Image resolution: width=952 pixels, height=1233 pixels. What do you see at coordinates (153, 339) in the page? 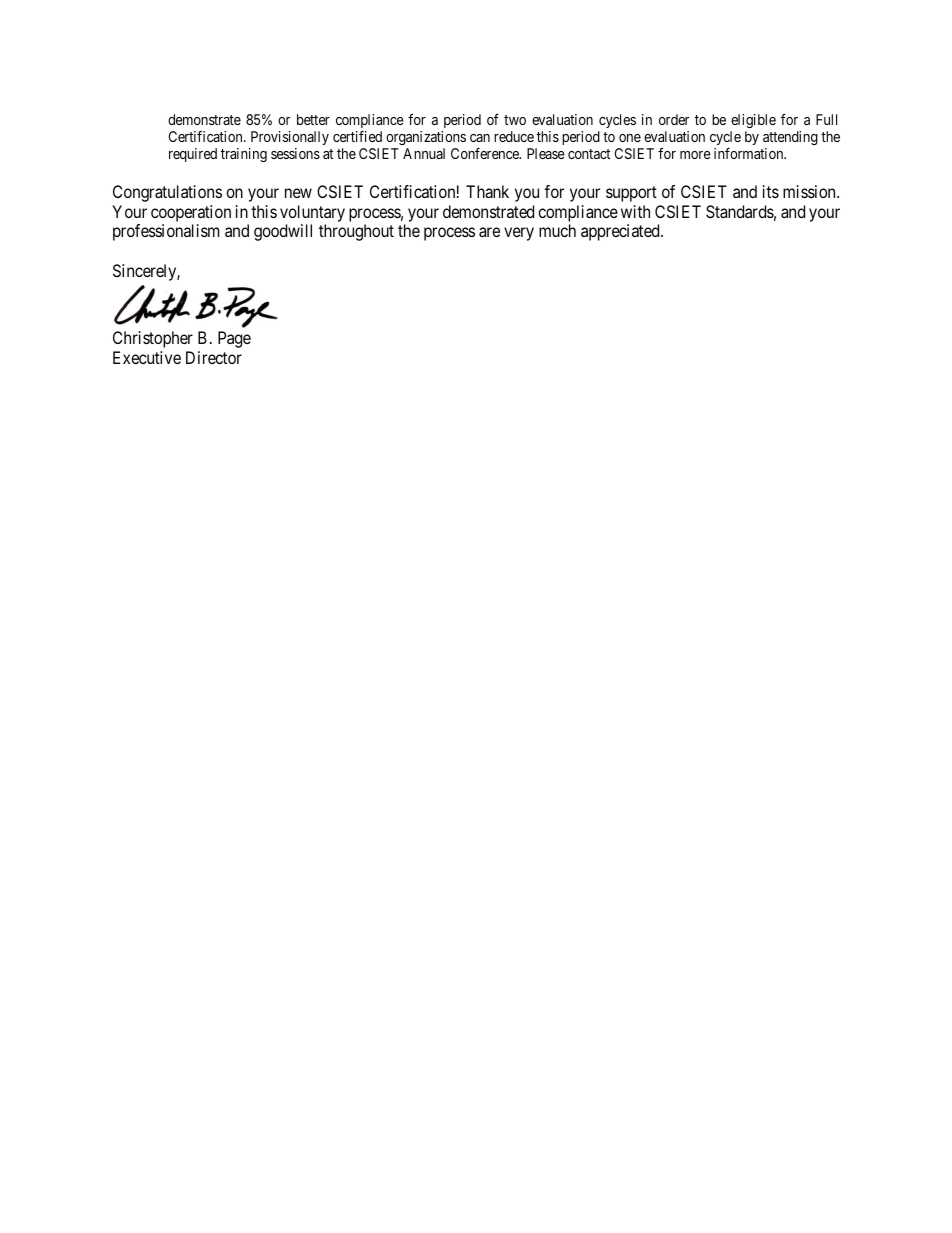
I see `Christopher` at bounding box center [153, 339].
